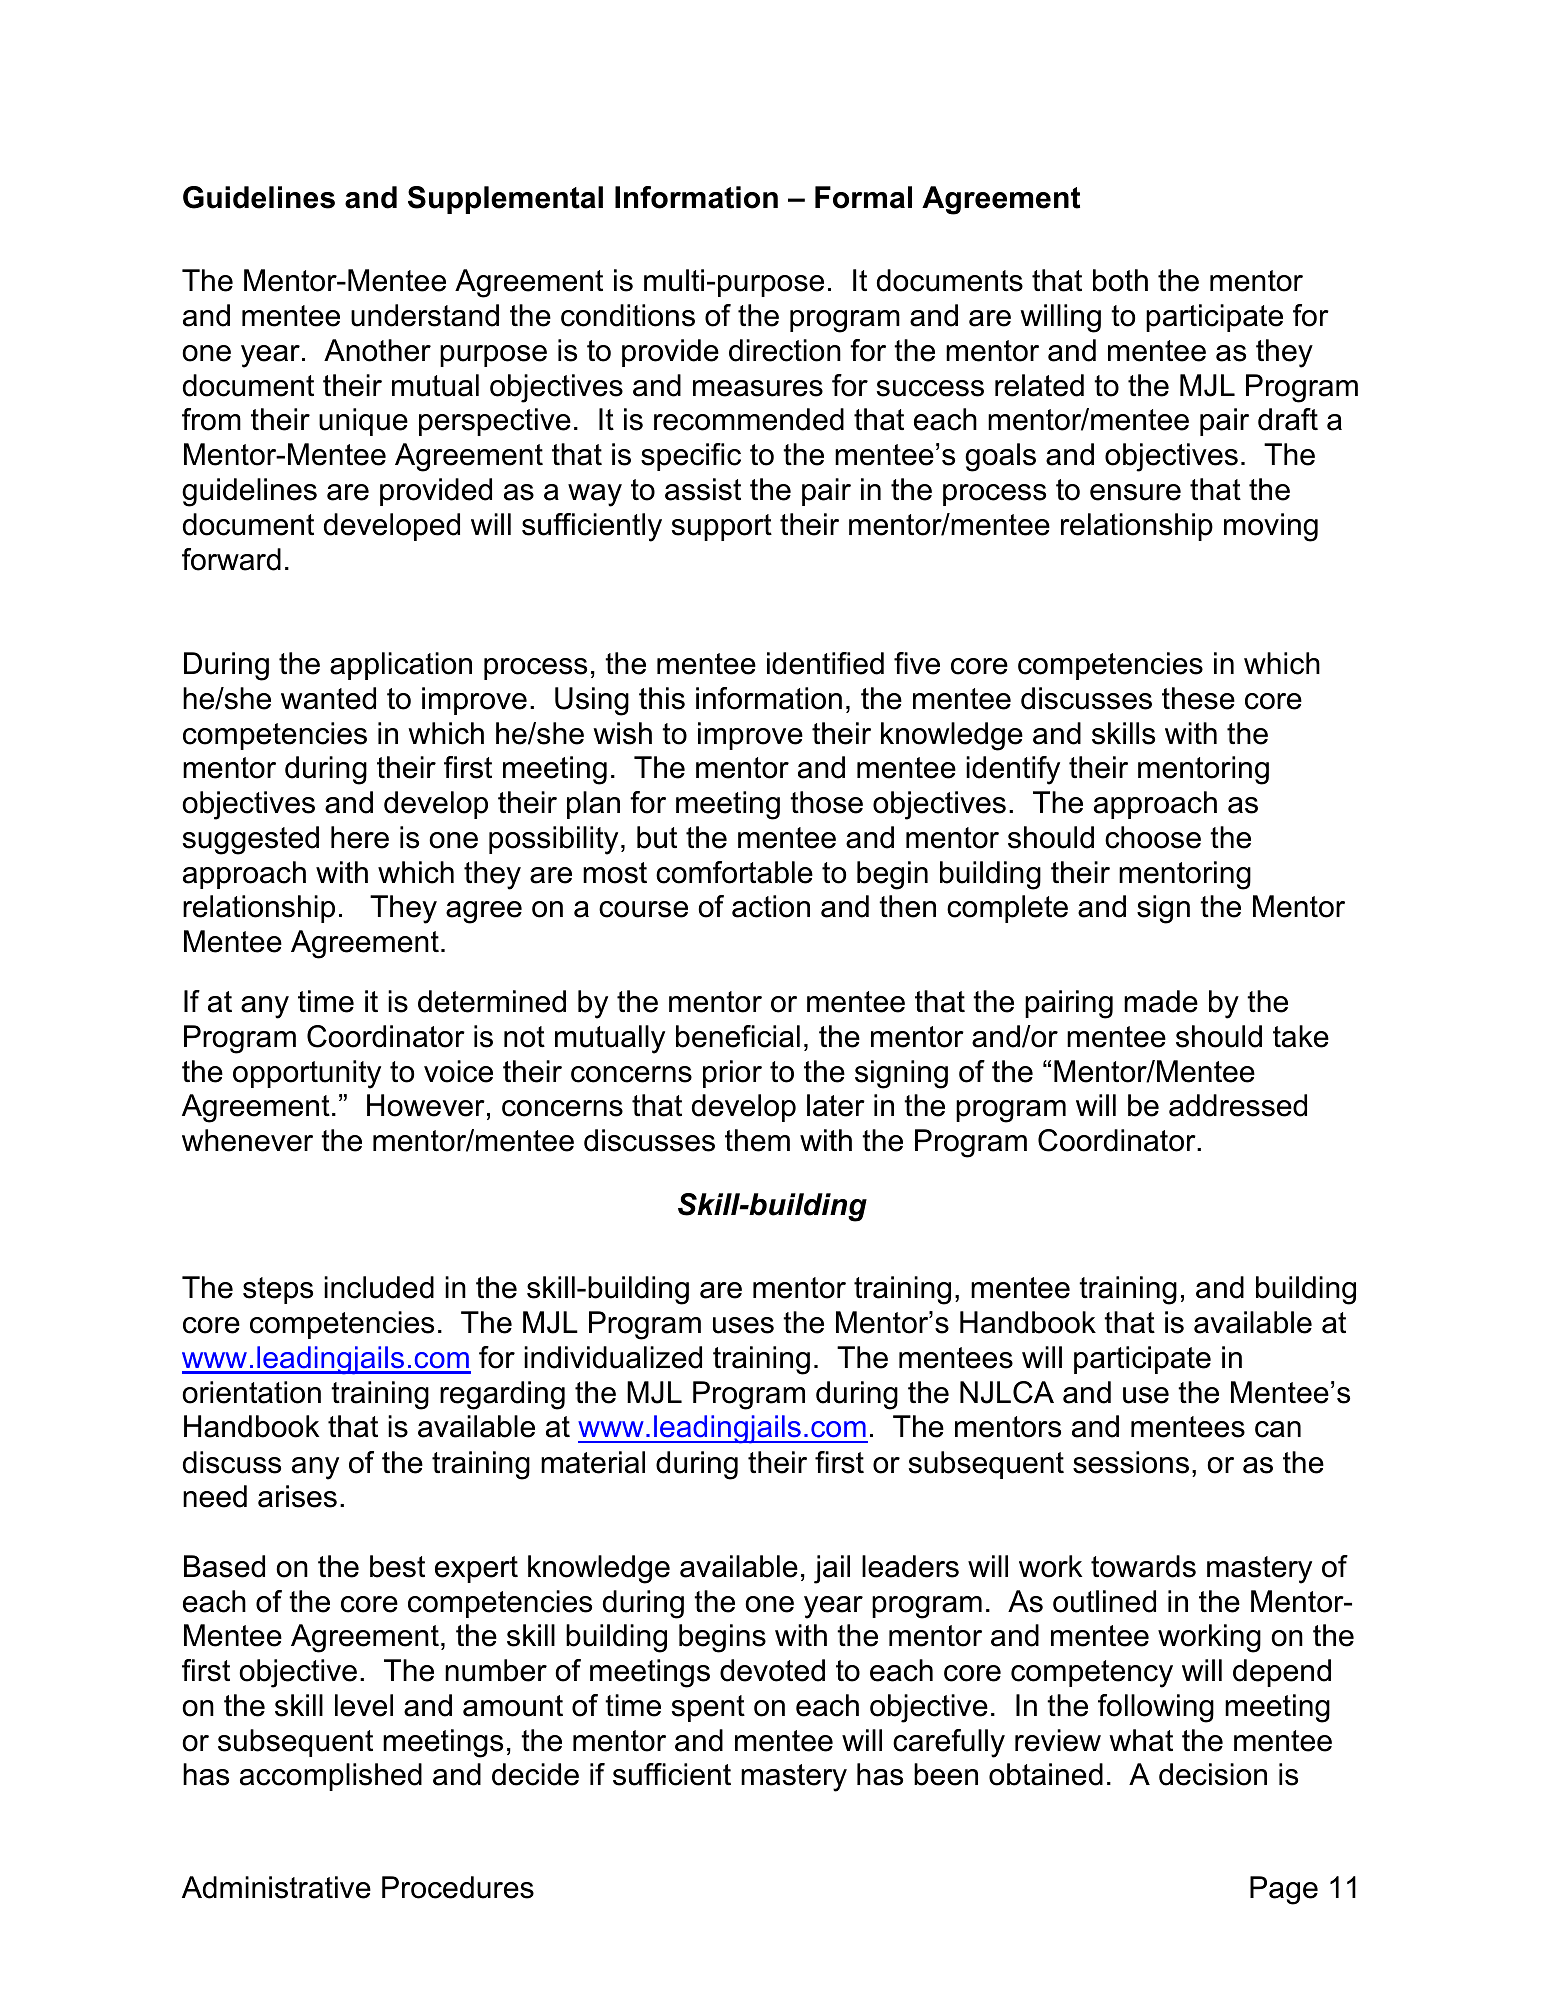 Image resolution: width=1542 pixels, height=1996 pixels. Describe the element at coordinates (1120, 280) in the document. I see `both` at that location.
